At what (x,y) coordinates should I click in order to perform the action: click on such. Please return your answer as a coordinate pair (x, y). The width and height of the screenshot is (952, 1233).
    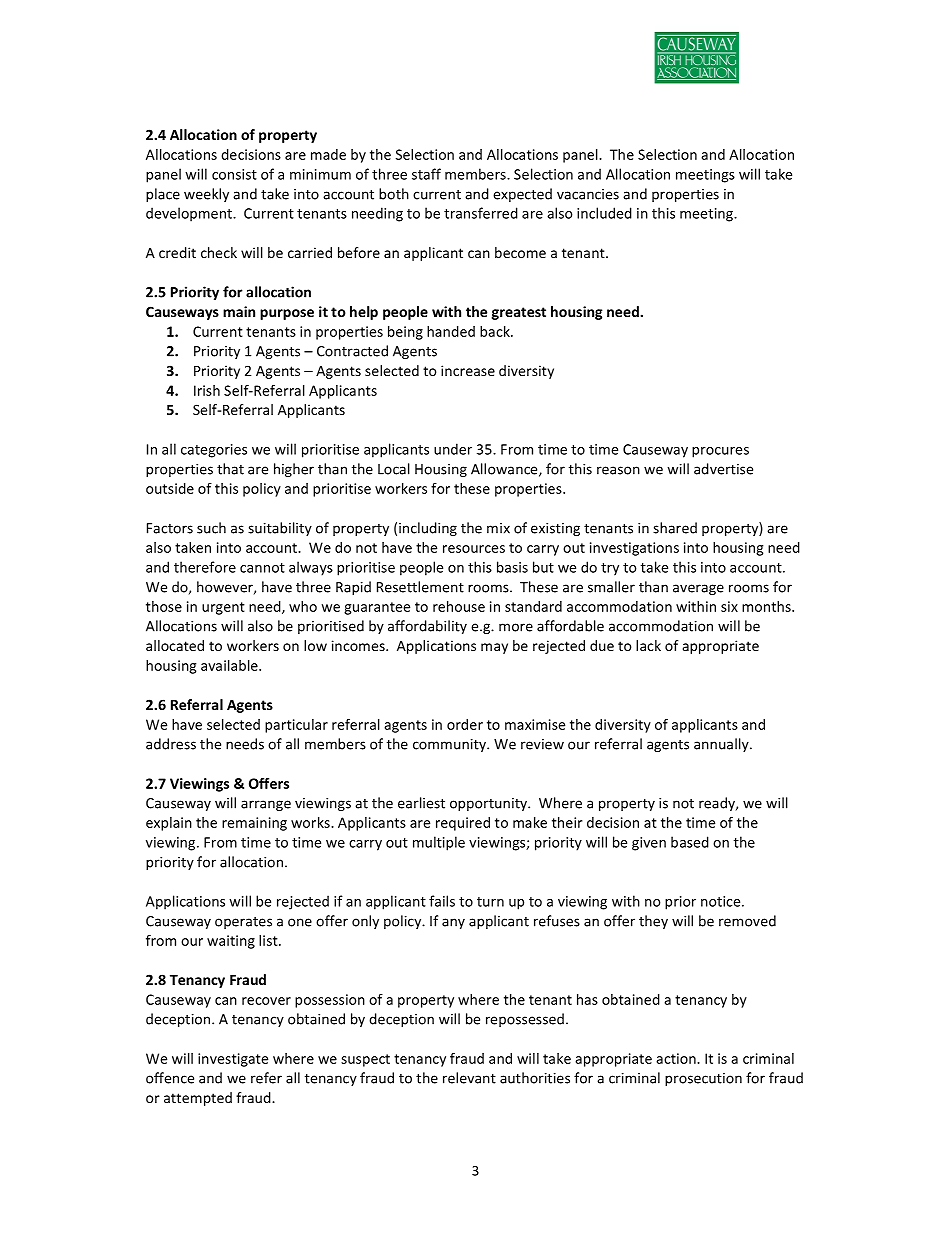
    Looking at the image, I should click on (211, 528).
